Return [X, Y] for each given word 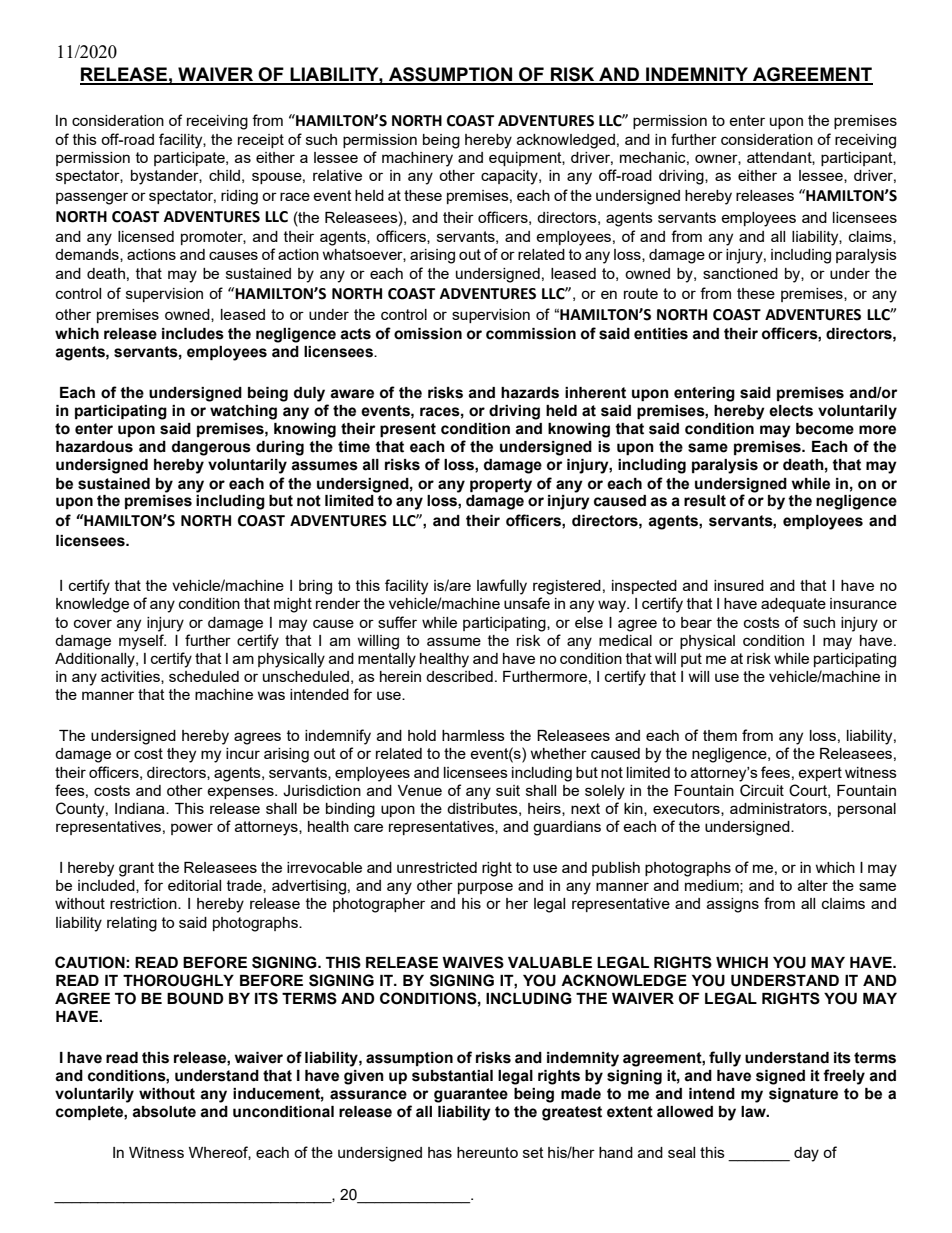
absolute [164, 1112]
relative [337, 175]
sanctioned [740, 273]
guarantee [471, 1095]
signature [803, 1095]
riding [239, 197]
